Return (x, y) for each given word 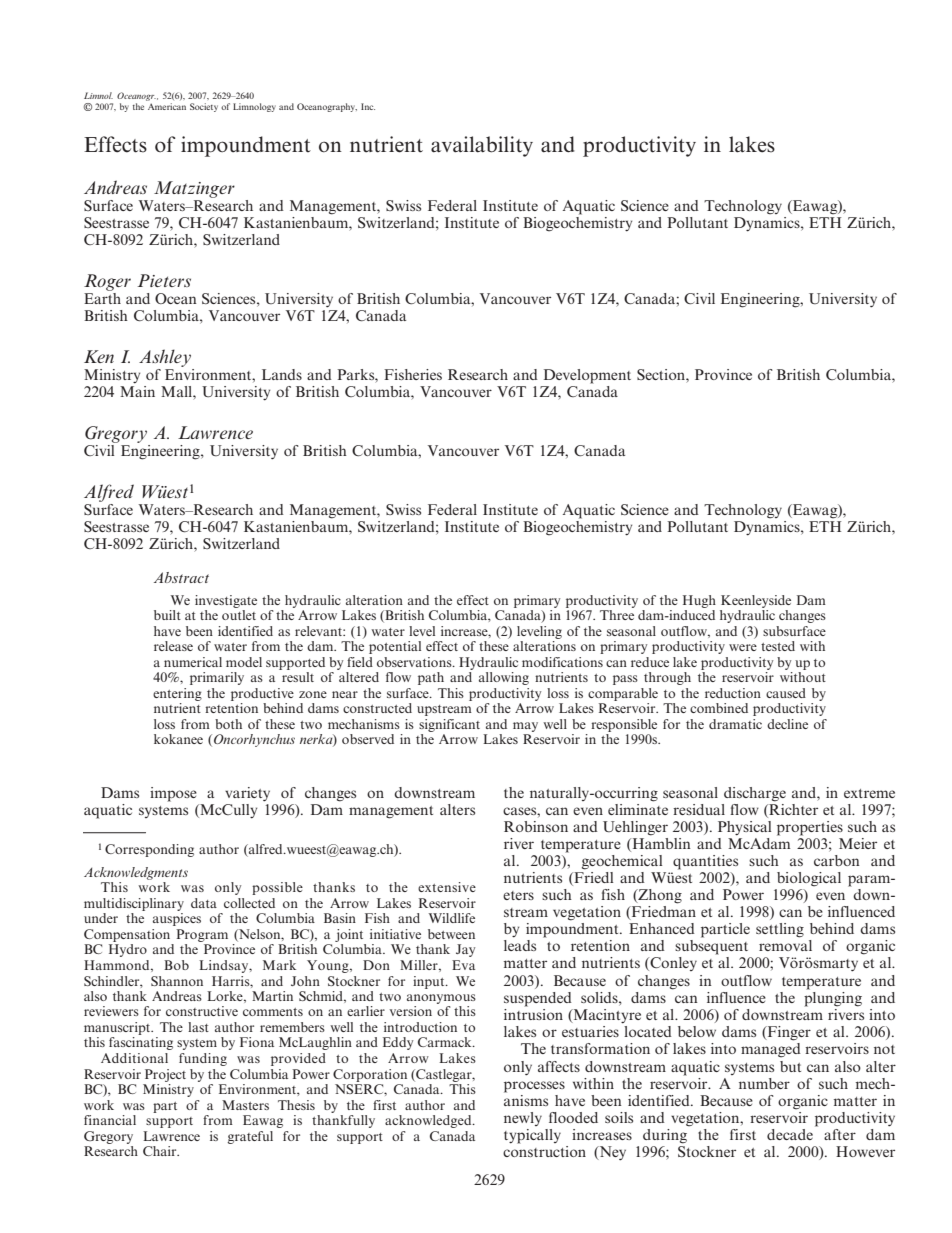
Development (587, 376)
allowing (504, 678)
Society (204, 107)
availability (482, 146)
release (173, 646)
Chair (161, 1151)
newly (523, 1119)
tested (778, 646)
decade (790, 1134)
